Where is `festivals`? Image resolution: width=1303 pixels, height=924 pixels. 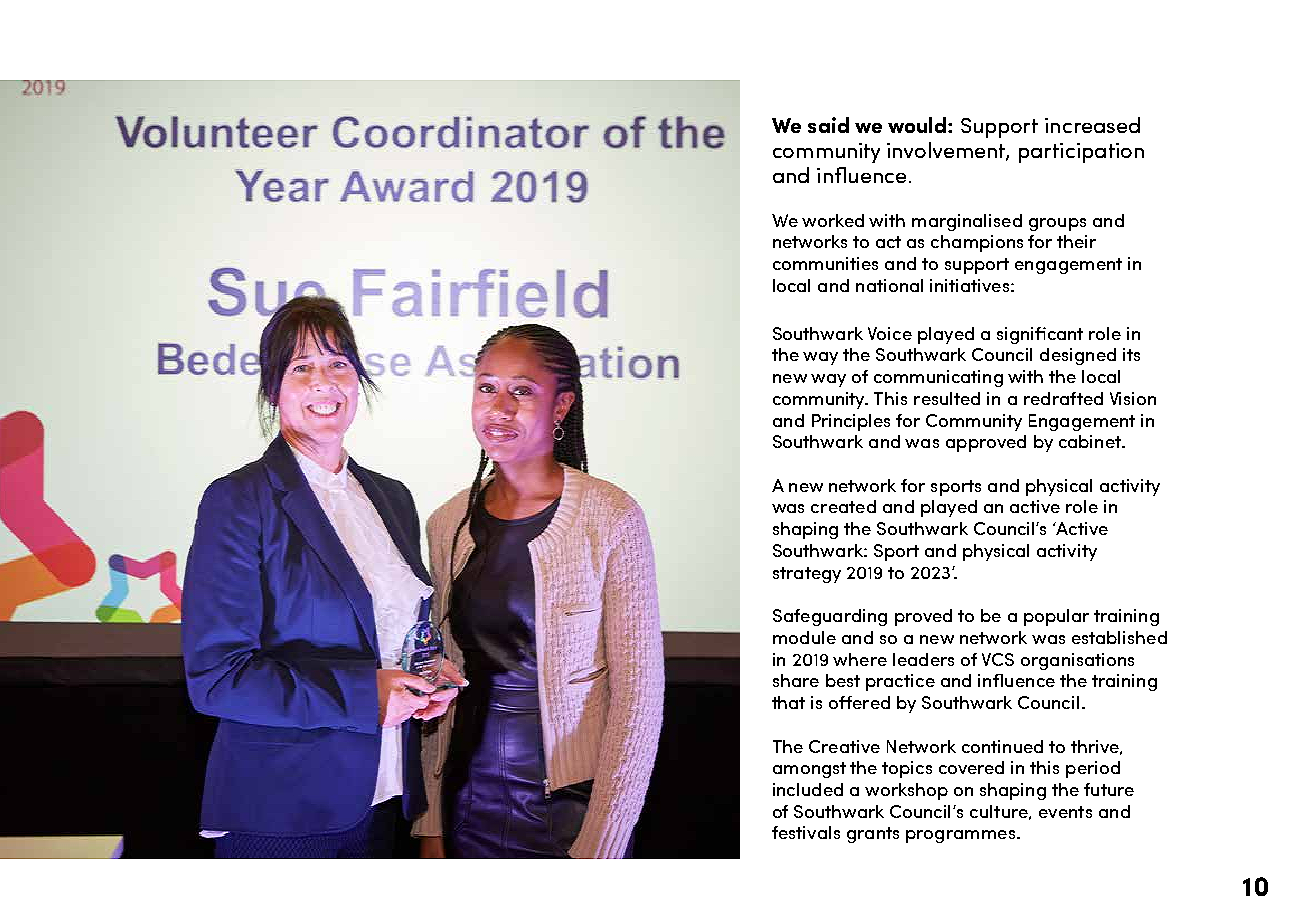
festivals is located at coordinates (806, 832).
